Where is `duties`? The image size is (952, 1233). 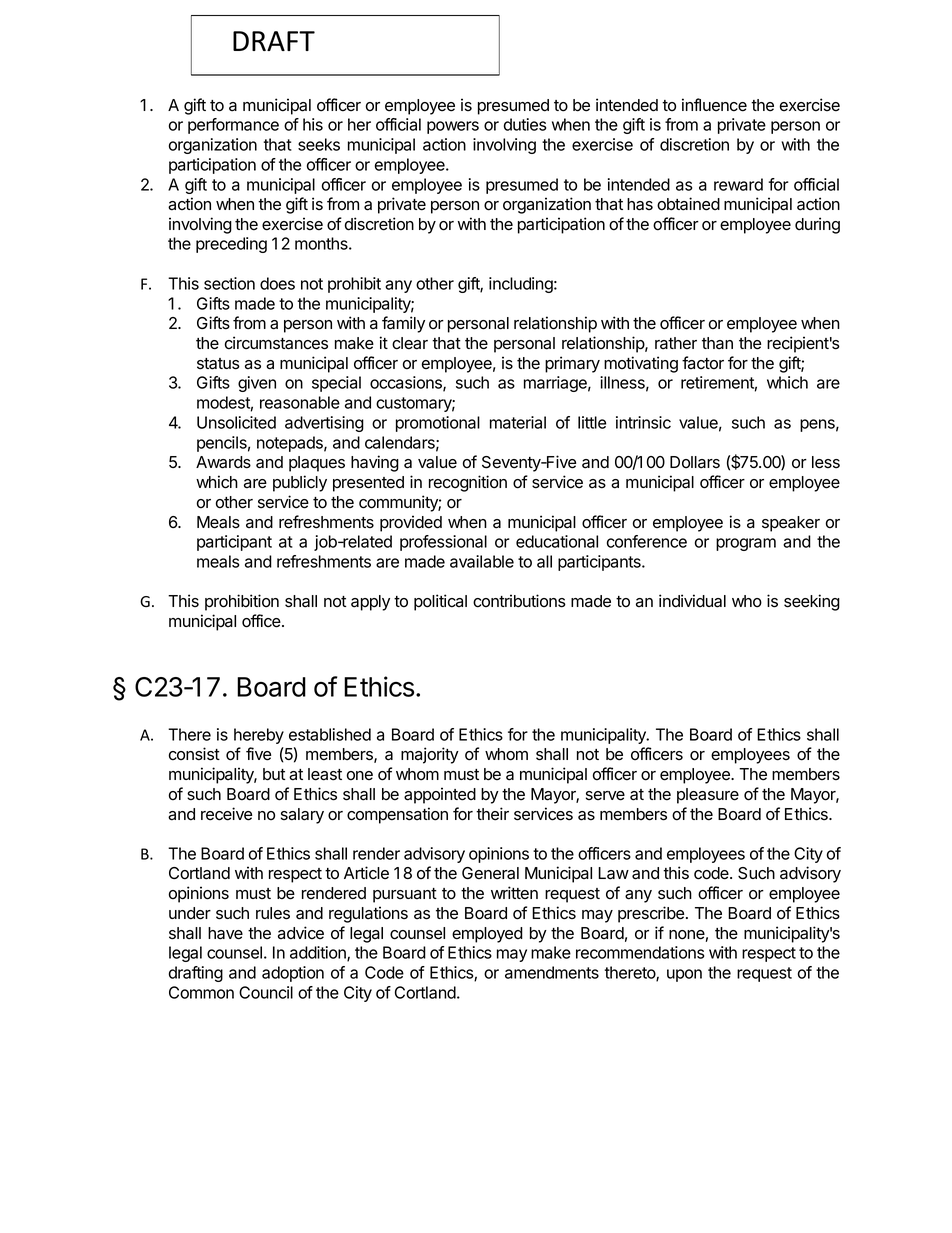
duties is located at coordinates (525, 124).
